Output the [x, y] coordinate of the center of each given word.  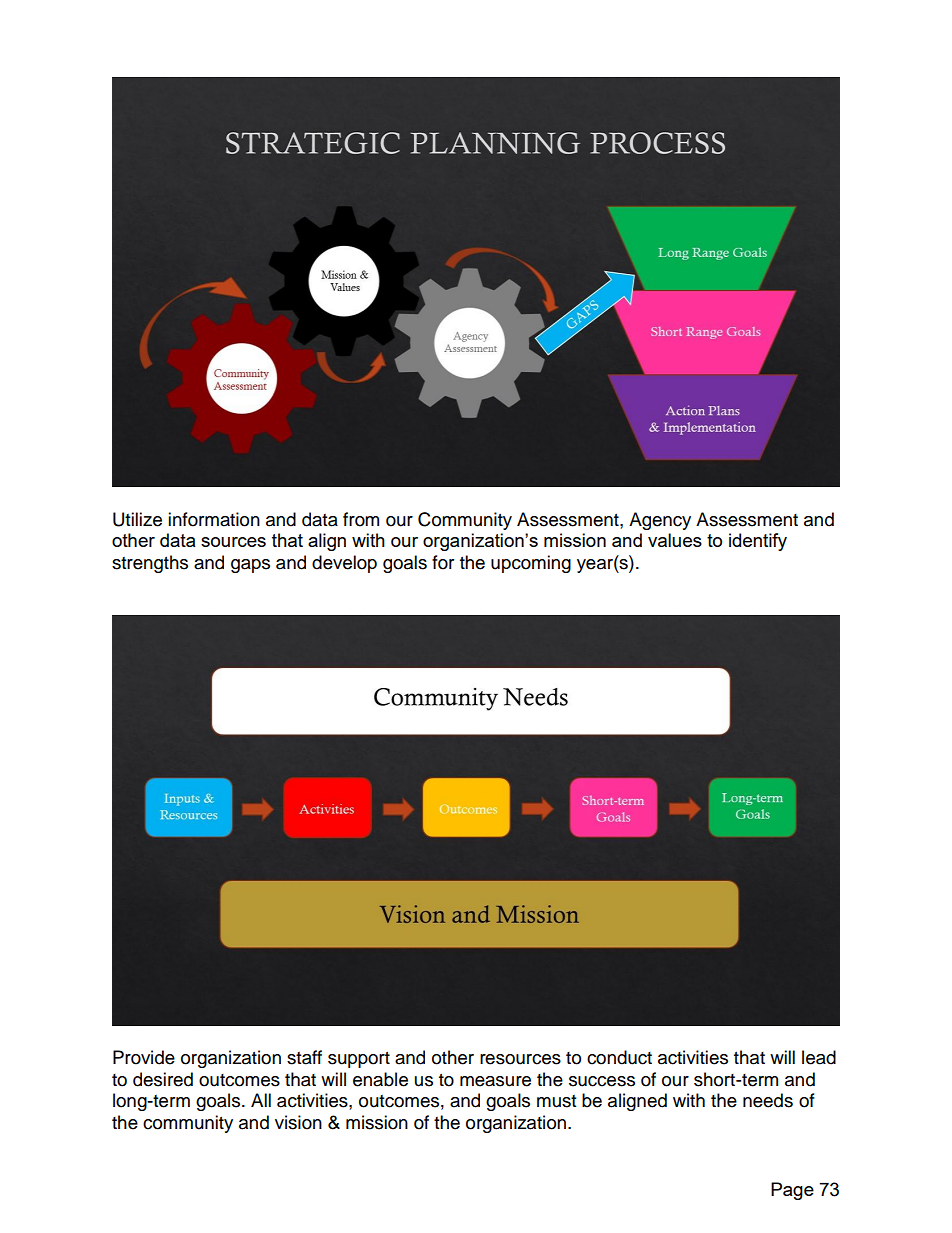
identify [758, 542]
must [556, 1101]
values [675, 540]
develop [344, 564]
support [359, 1060]
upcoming [531, 564]
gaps [250, 566]
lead [819, 1057]
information [214, 519]
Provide [144, 1057]
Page [792, 1191]
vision [298, 1122]
